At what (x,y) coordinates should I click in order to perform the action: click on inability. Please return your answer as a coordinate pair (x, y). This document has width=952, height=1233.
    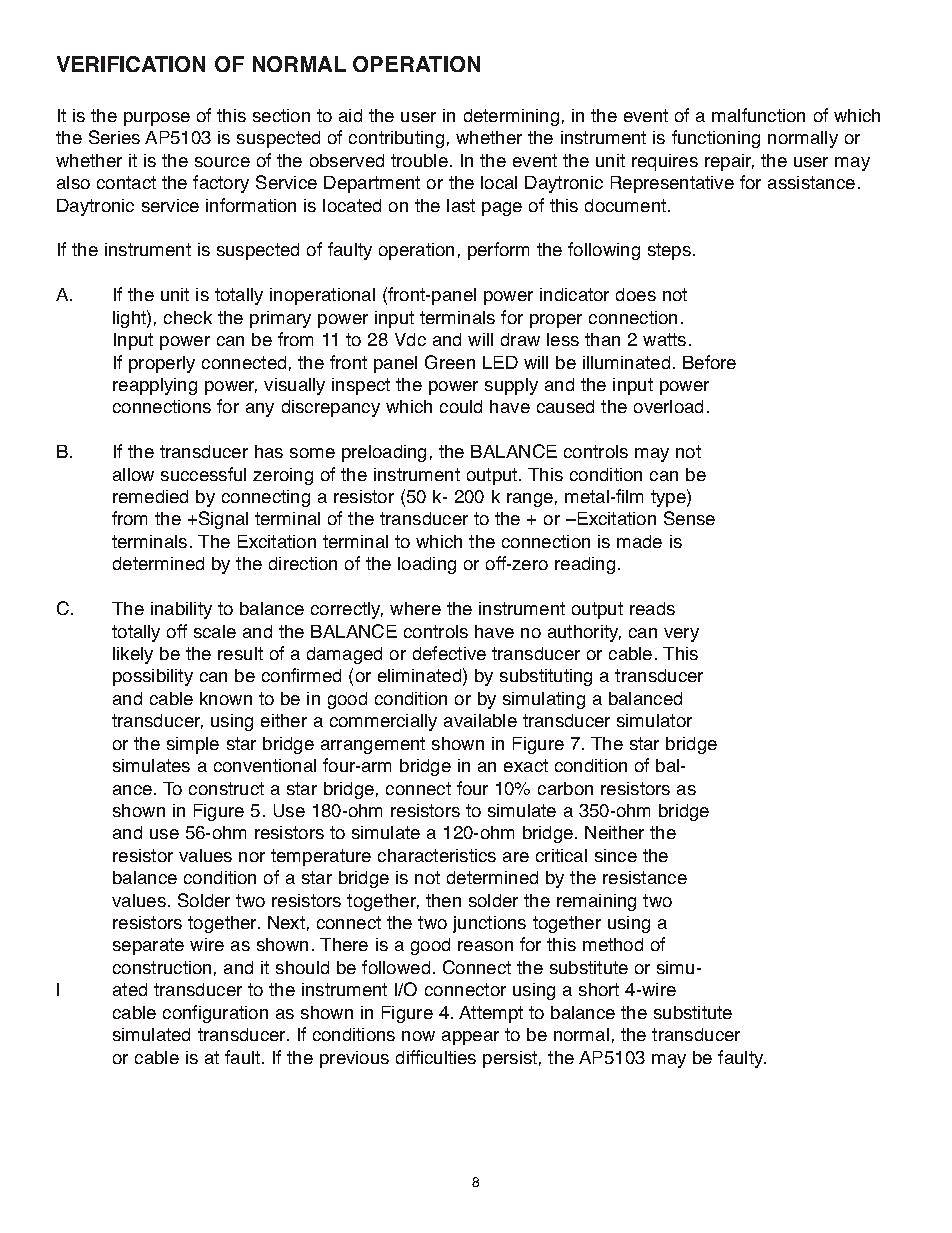
    Looking at the image, I should click on (181, 610).
